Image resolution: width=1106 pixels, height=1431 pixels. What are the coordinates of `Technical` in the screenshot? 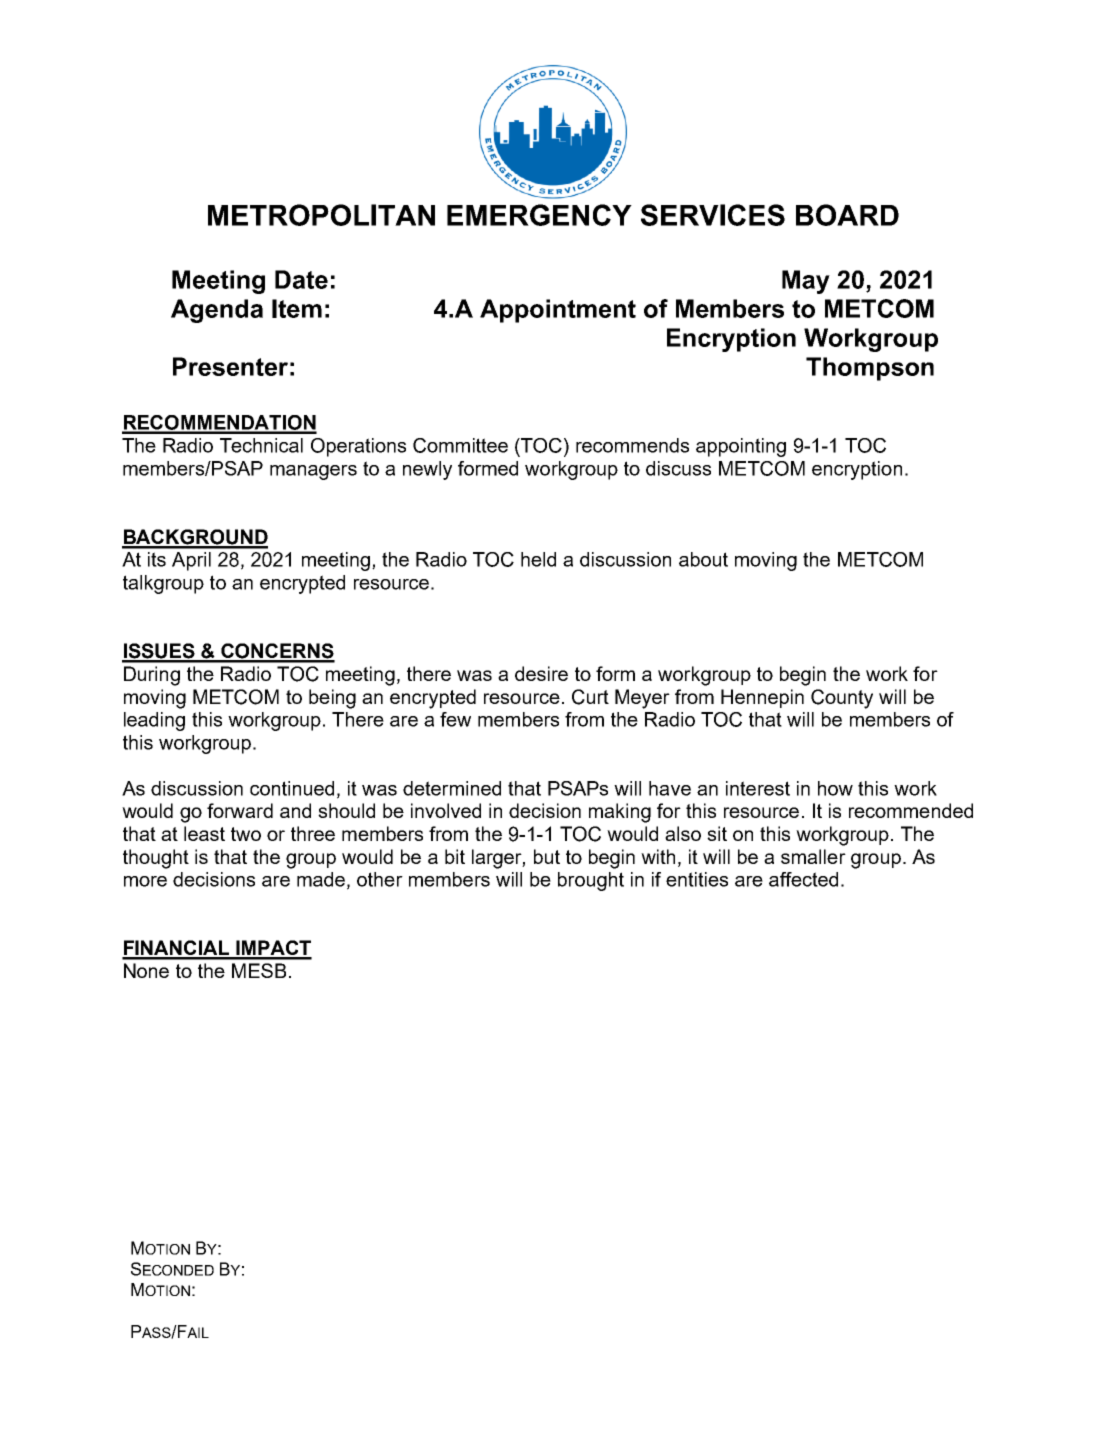 It's located at (261, 445).
